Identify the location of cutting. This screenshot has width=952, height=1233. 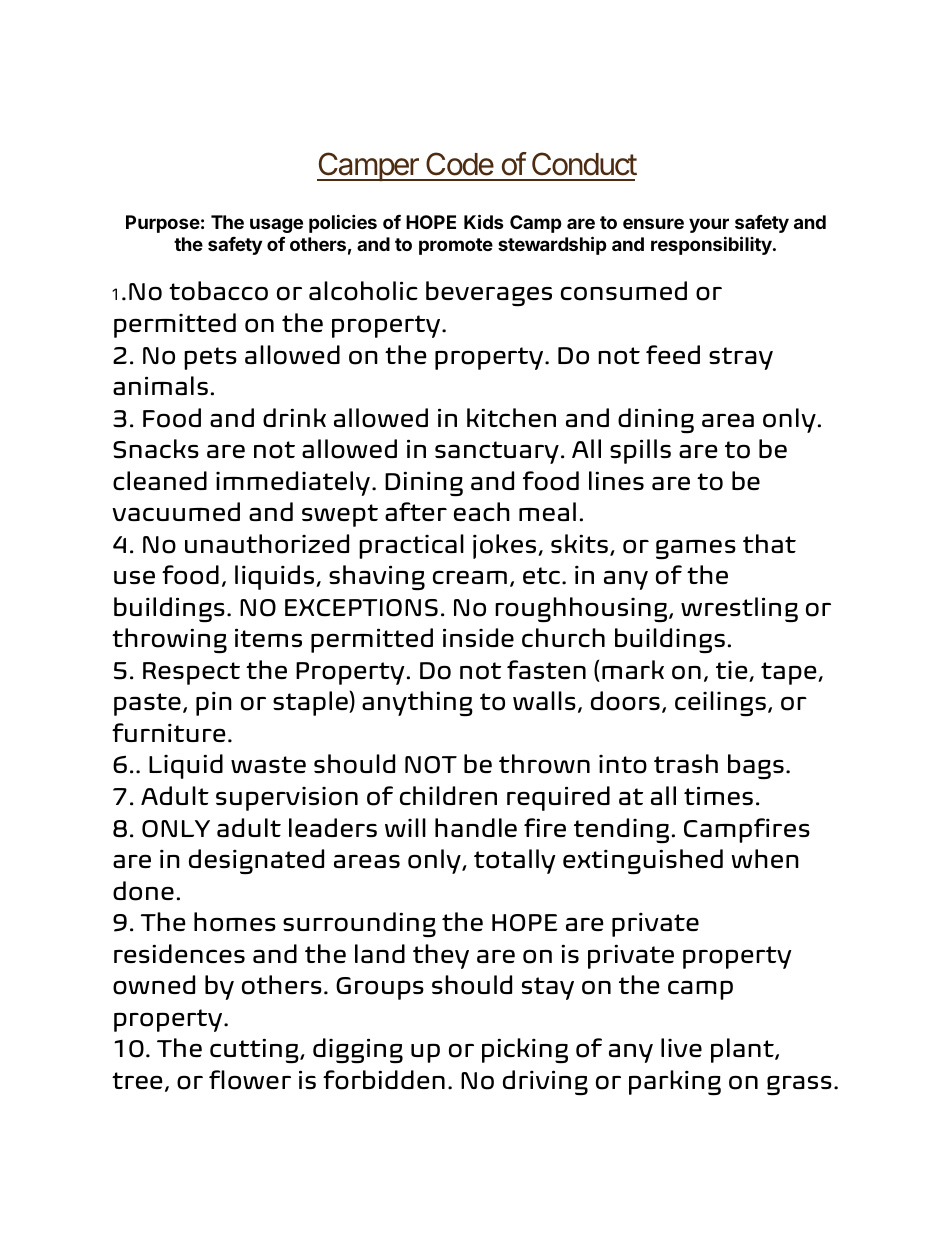
(255, 1050).
